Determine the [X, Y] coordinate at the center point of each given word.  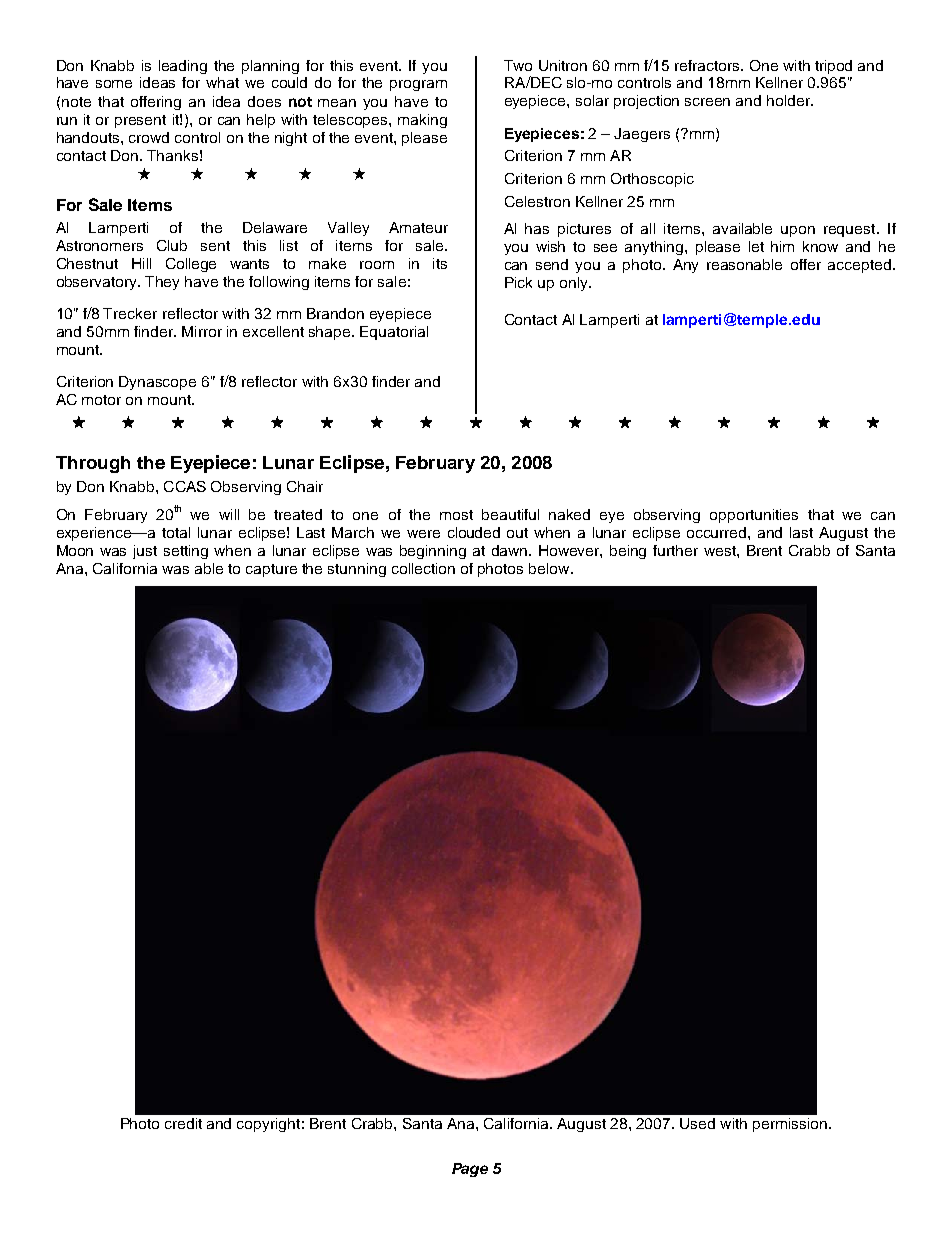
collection [423, 568]
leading [183, 67]
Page [470, 1170]
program [418, 85]
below [550, 568]
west [721, 551]
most [456, 515]
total [176, 532]
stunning [357, 570]
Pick [518, 282]
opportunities [754, 516]
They [162, 283]
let [756, 246]
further [675, 550]
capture [271, 570]
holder [789, 100]
